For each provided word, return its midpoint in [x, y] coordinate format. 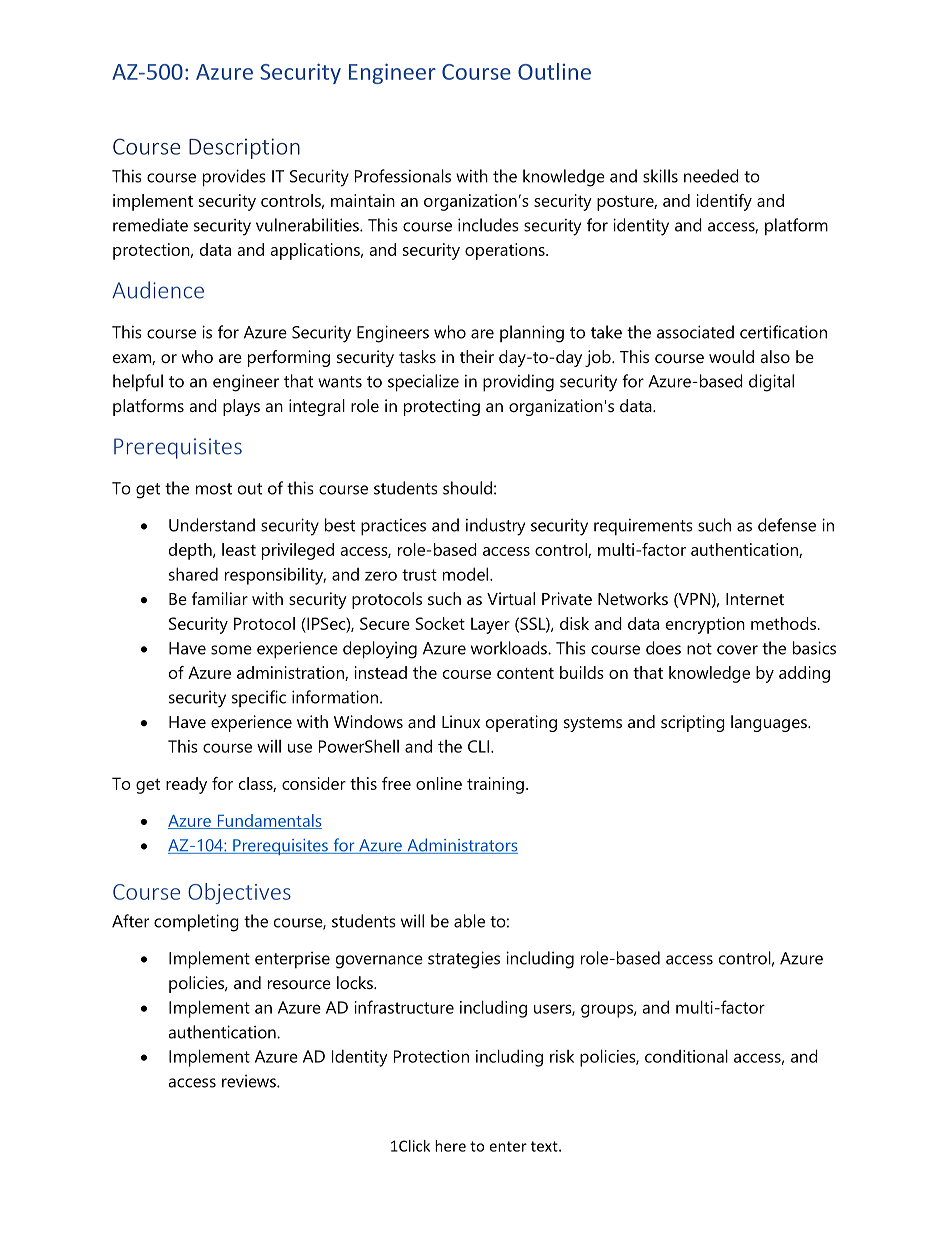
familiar [220, 598]
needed [711, 176]
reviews [250, 1081]
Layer [490, 625]
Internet [755, 599]
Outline [554, 71]
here [450, 1146]
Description [244, 148]
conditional [686, 1056]
